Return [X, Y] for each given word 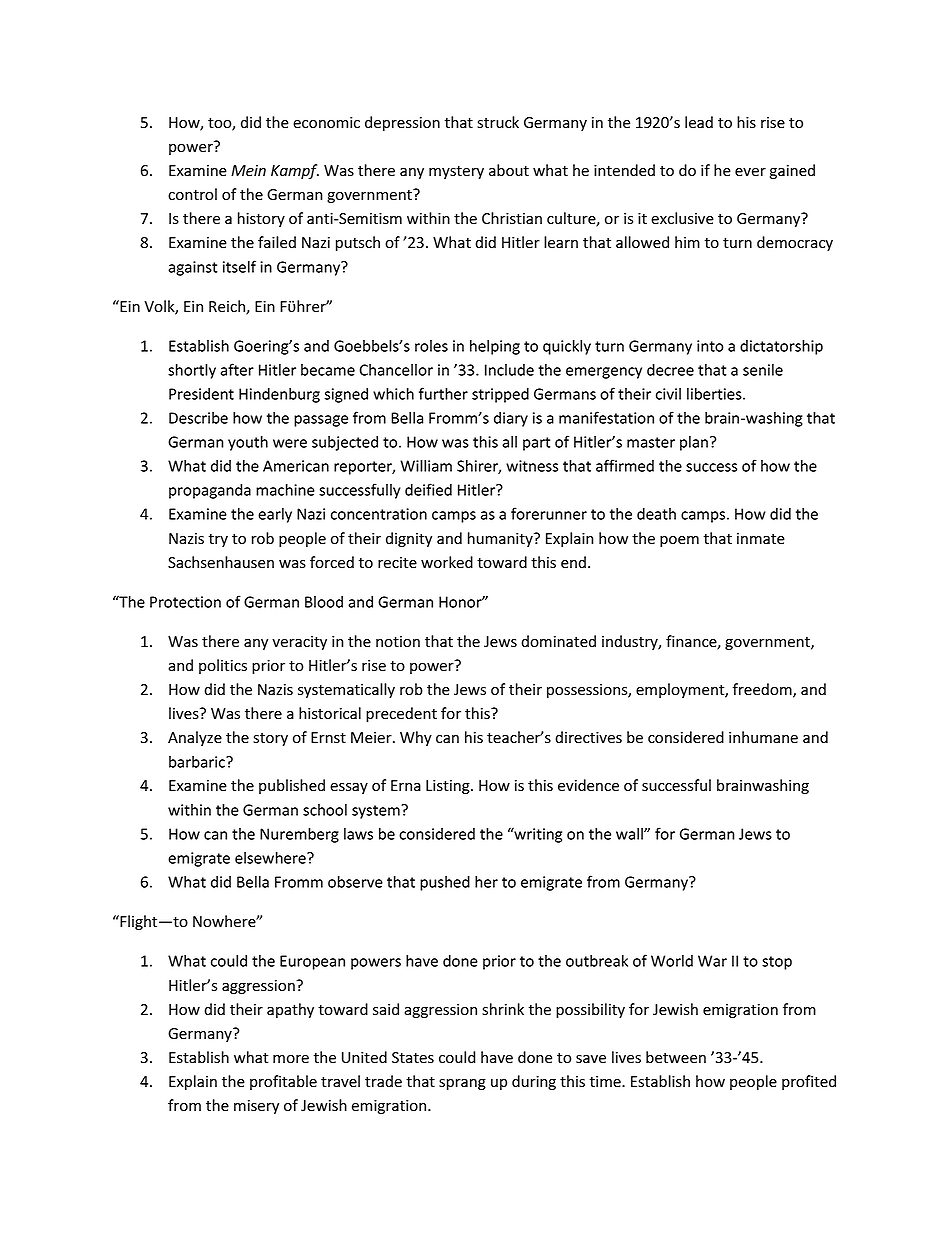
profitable [283, 1082]
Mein [248, 171]
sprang [462, 1084]
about [509, 170]
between [676, 1057]
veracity [299, 643]
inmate [761, 538]
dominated [558, 641]
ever [750, 172]
